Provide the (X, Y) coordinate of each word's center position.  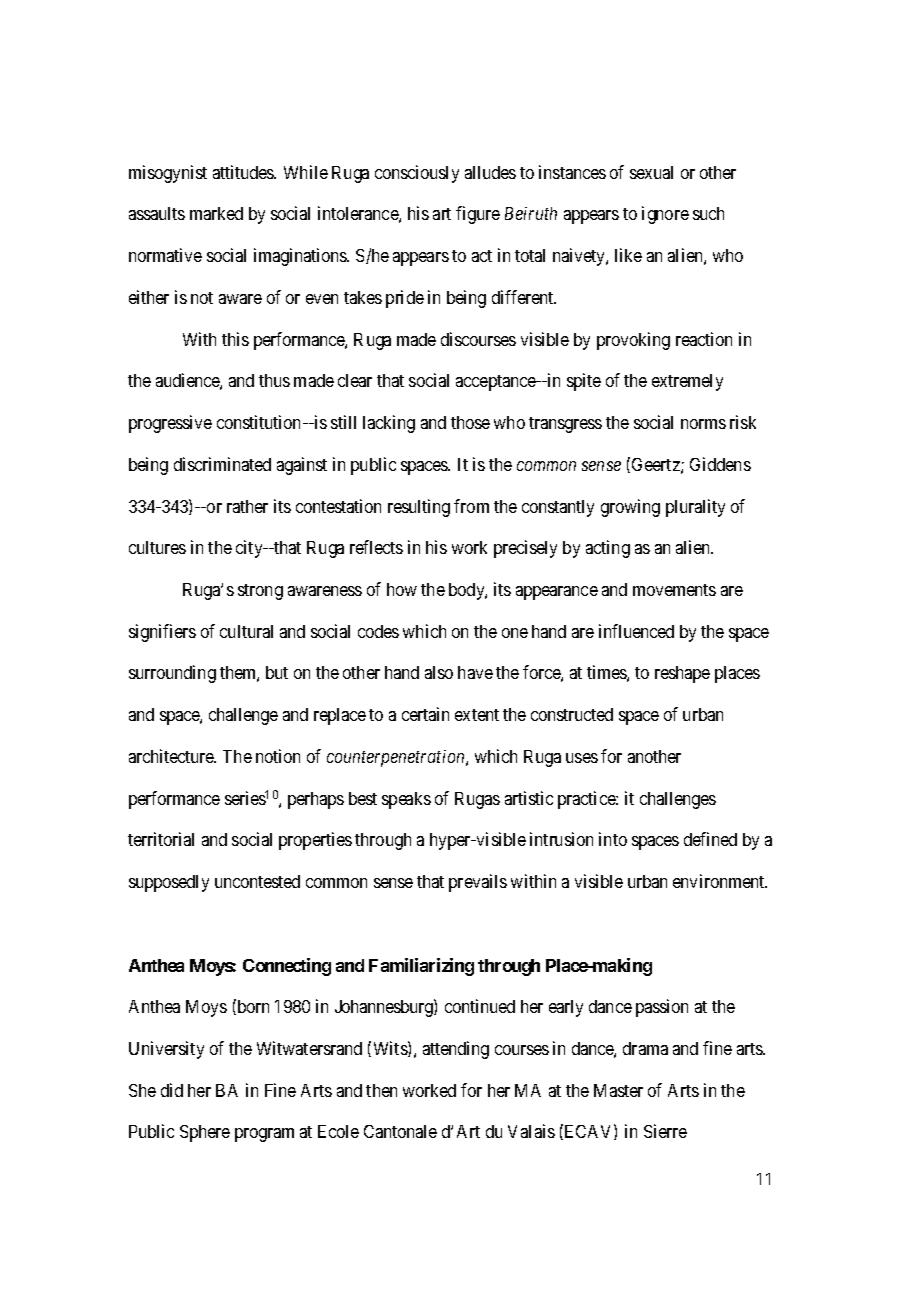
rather (247, 506)
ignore (665, 215)
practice (587, 800)
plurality (695, 508)
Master (618, 1090)
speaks (406, 800)
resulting (419, 508)
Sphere (205, 1133)
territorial (161, 839)
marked (216, 213)
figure (478, 215)
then (381, 1090)
